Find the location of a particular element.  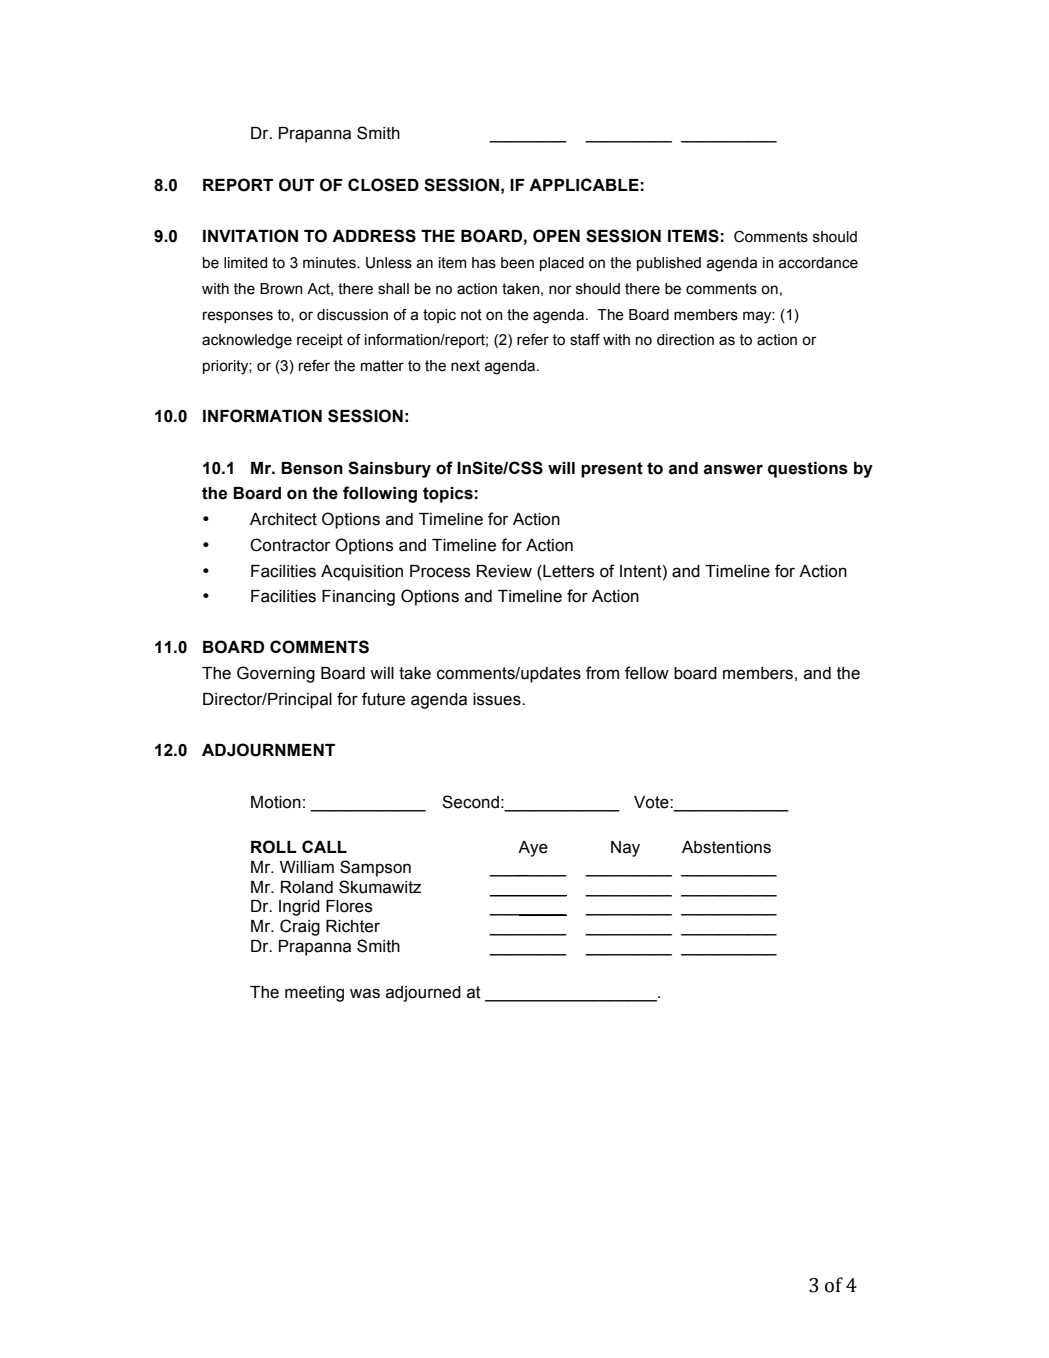

ADJOURNMENT is located at coordinates (268, 750).
